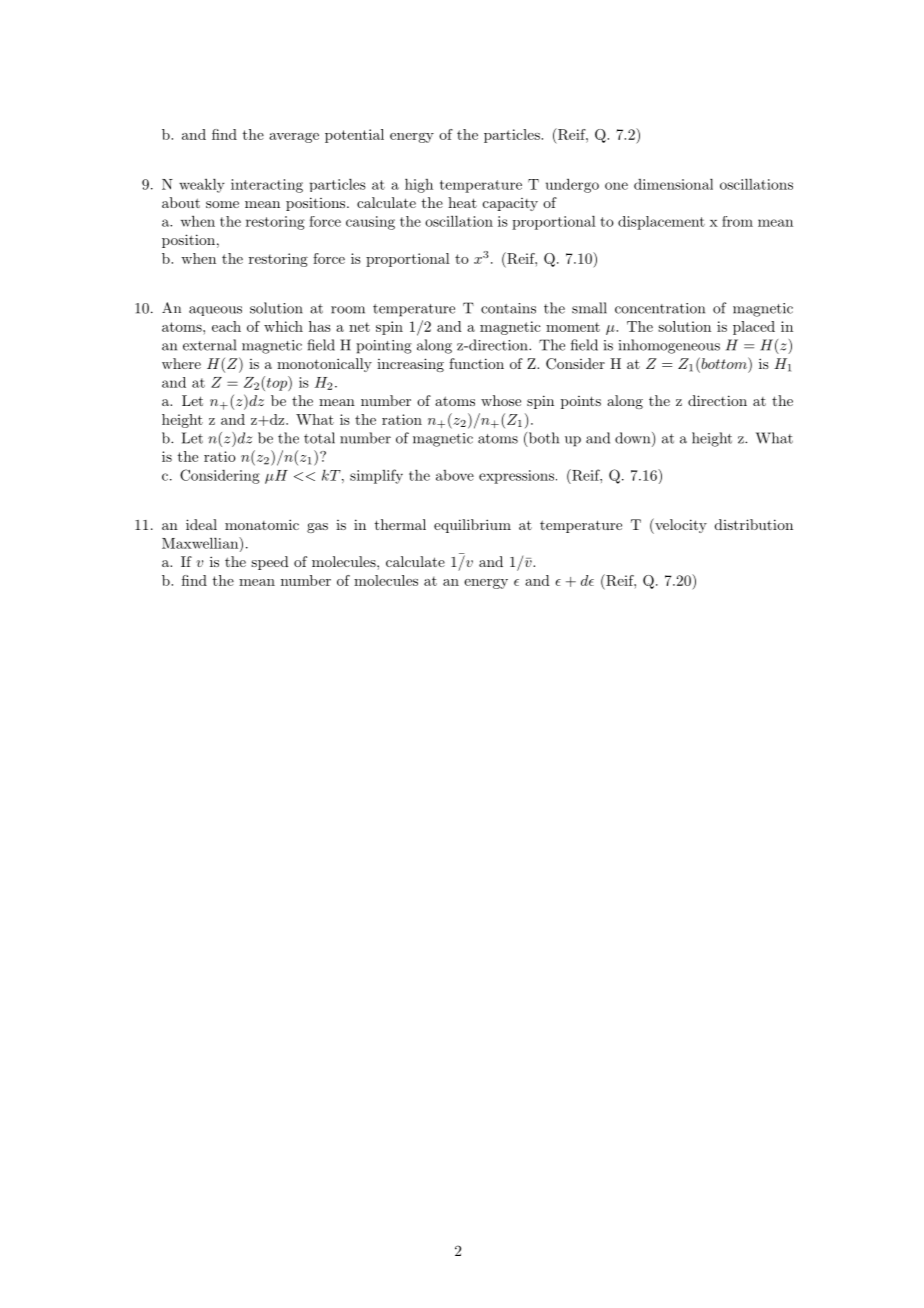 The width and height of the image is (924, 1308). I want to click on total, so click(319, 438).
